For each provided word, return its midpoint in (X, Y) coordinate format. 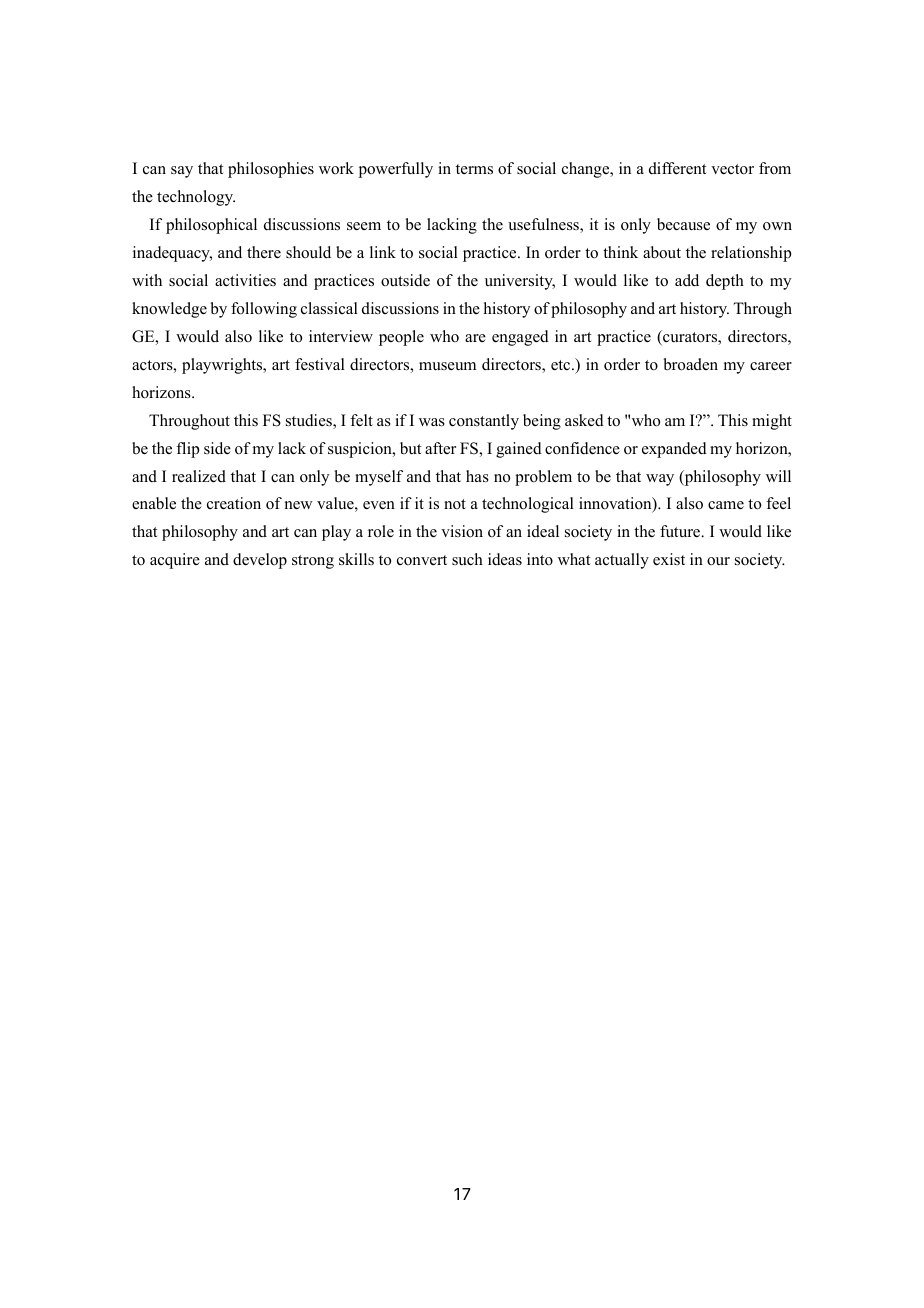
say (182, 172)
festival (320, 364)
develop (260, 561)
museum (447, 366)
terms (474, 169)
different (677, 168)
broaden (691, 364)
